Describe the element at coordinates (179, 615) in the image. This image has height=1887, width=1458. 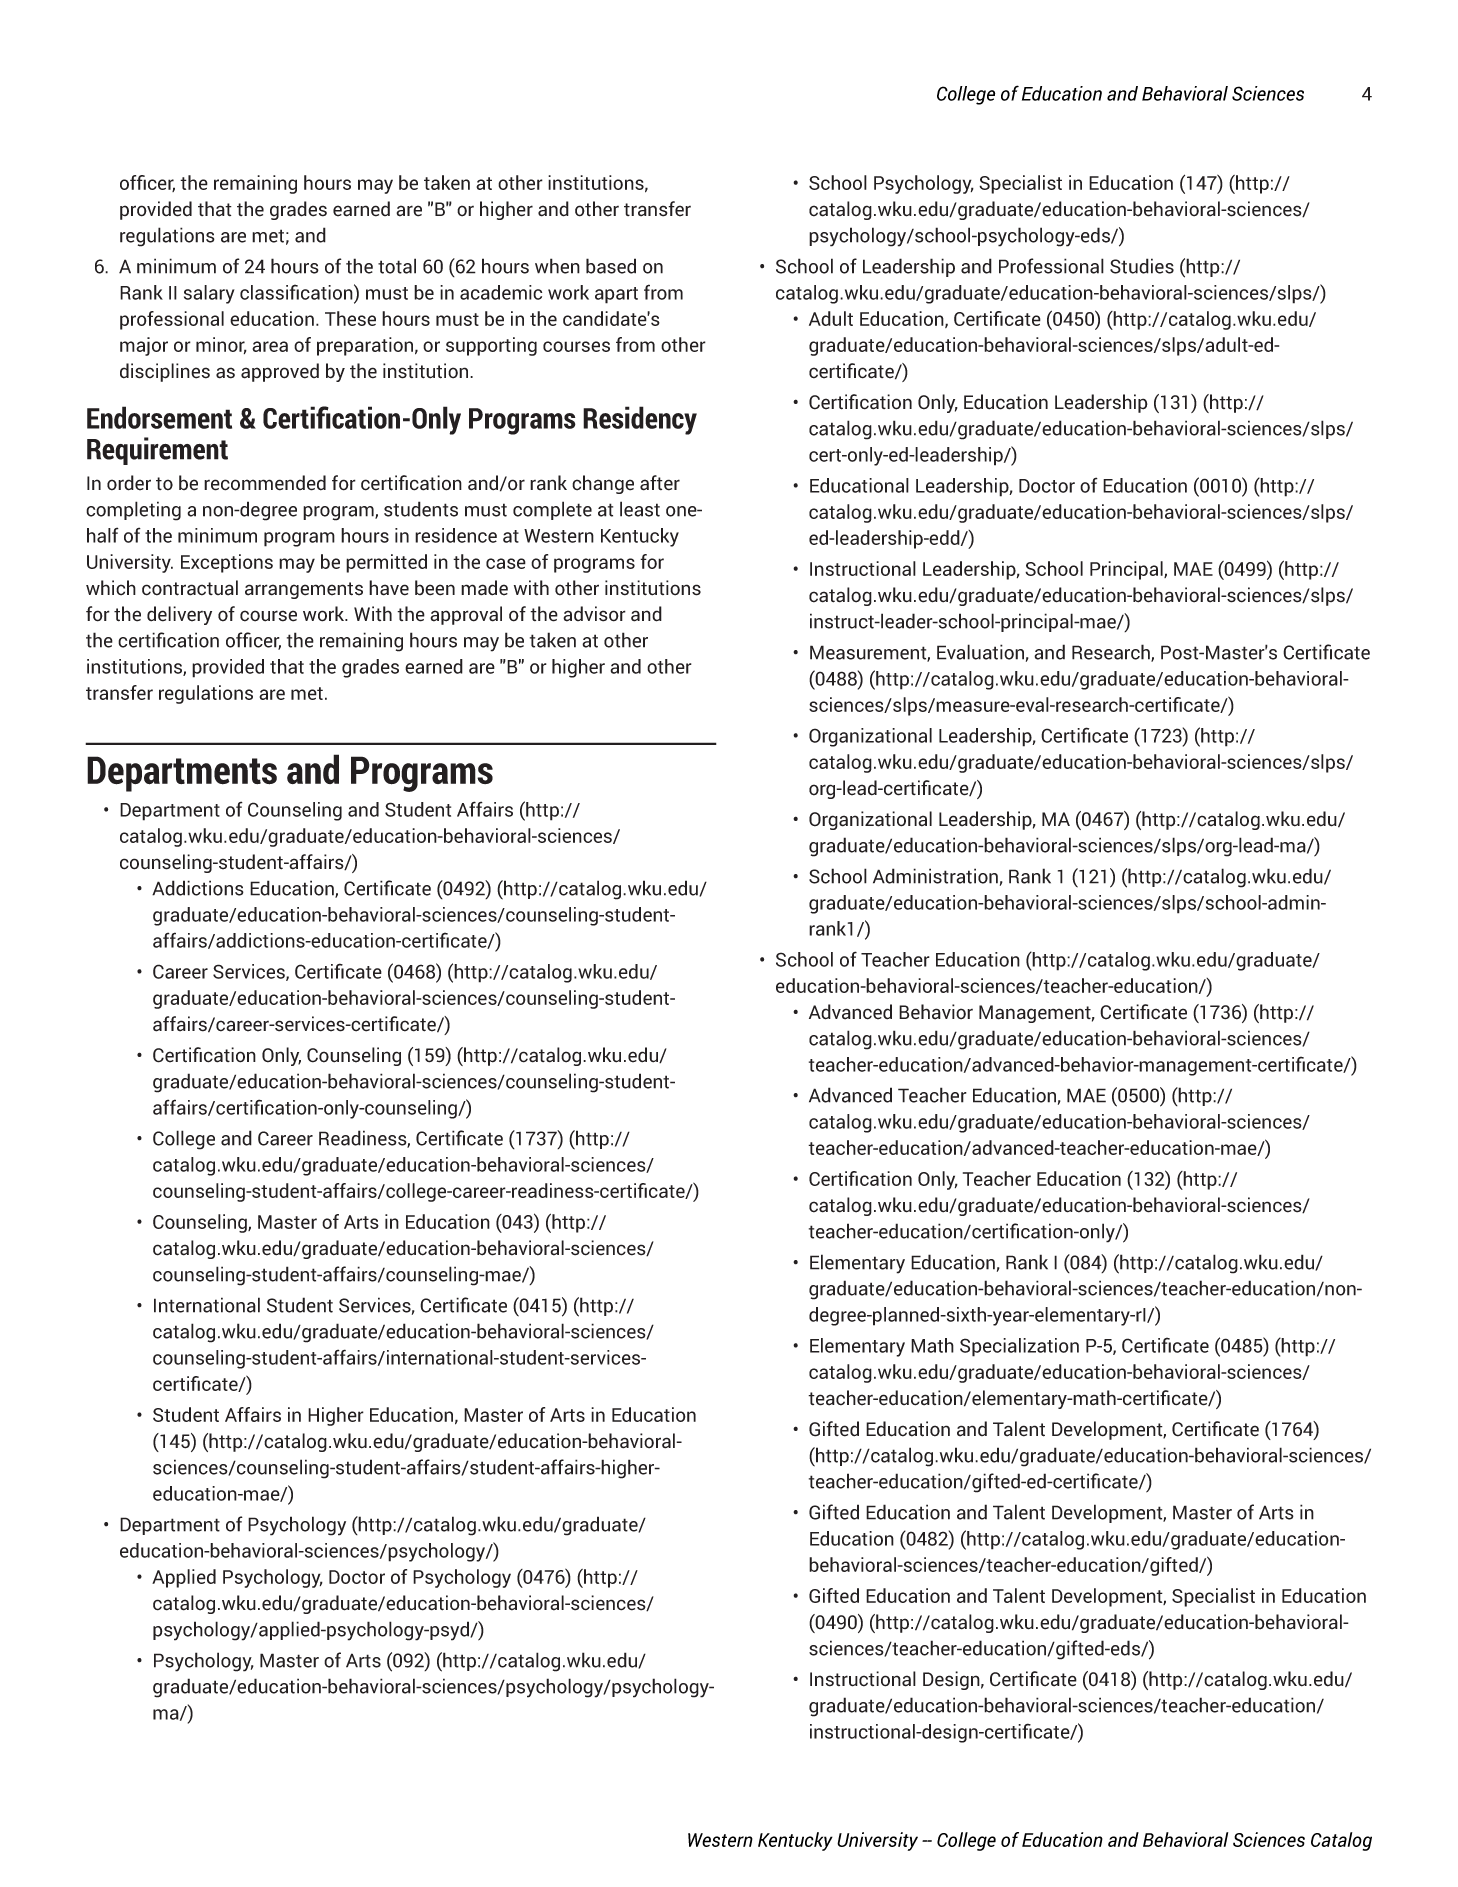
I see `delivery` at that location.
